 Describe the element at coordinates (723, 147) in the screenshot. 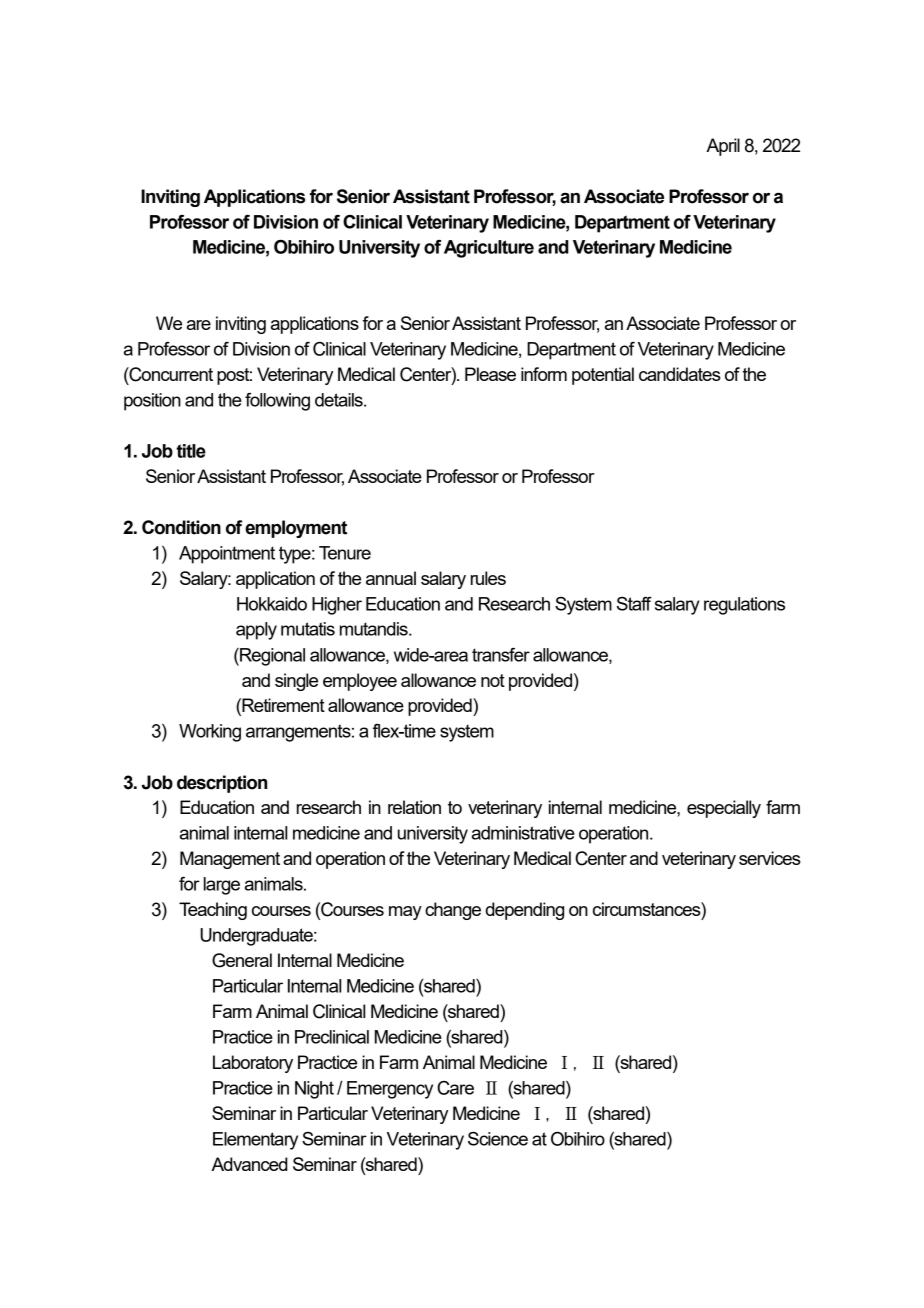

I see `April` at that location.
